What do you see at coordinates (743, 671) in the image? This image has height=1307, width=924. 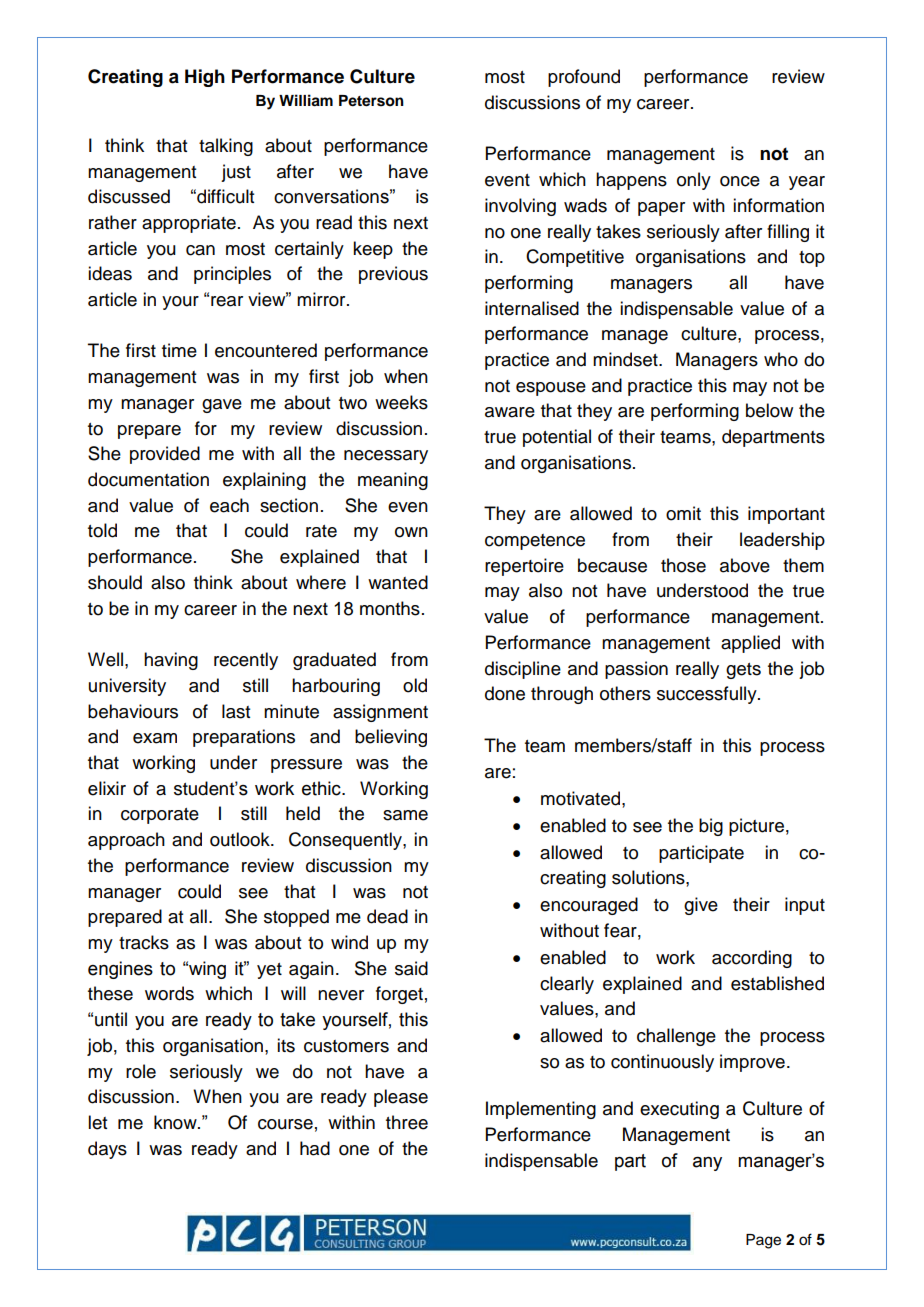 I see `gets` at bounding box center [743, 671].
